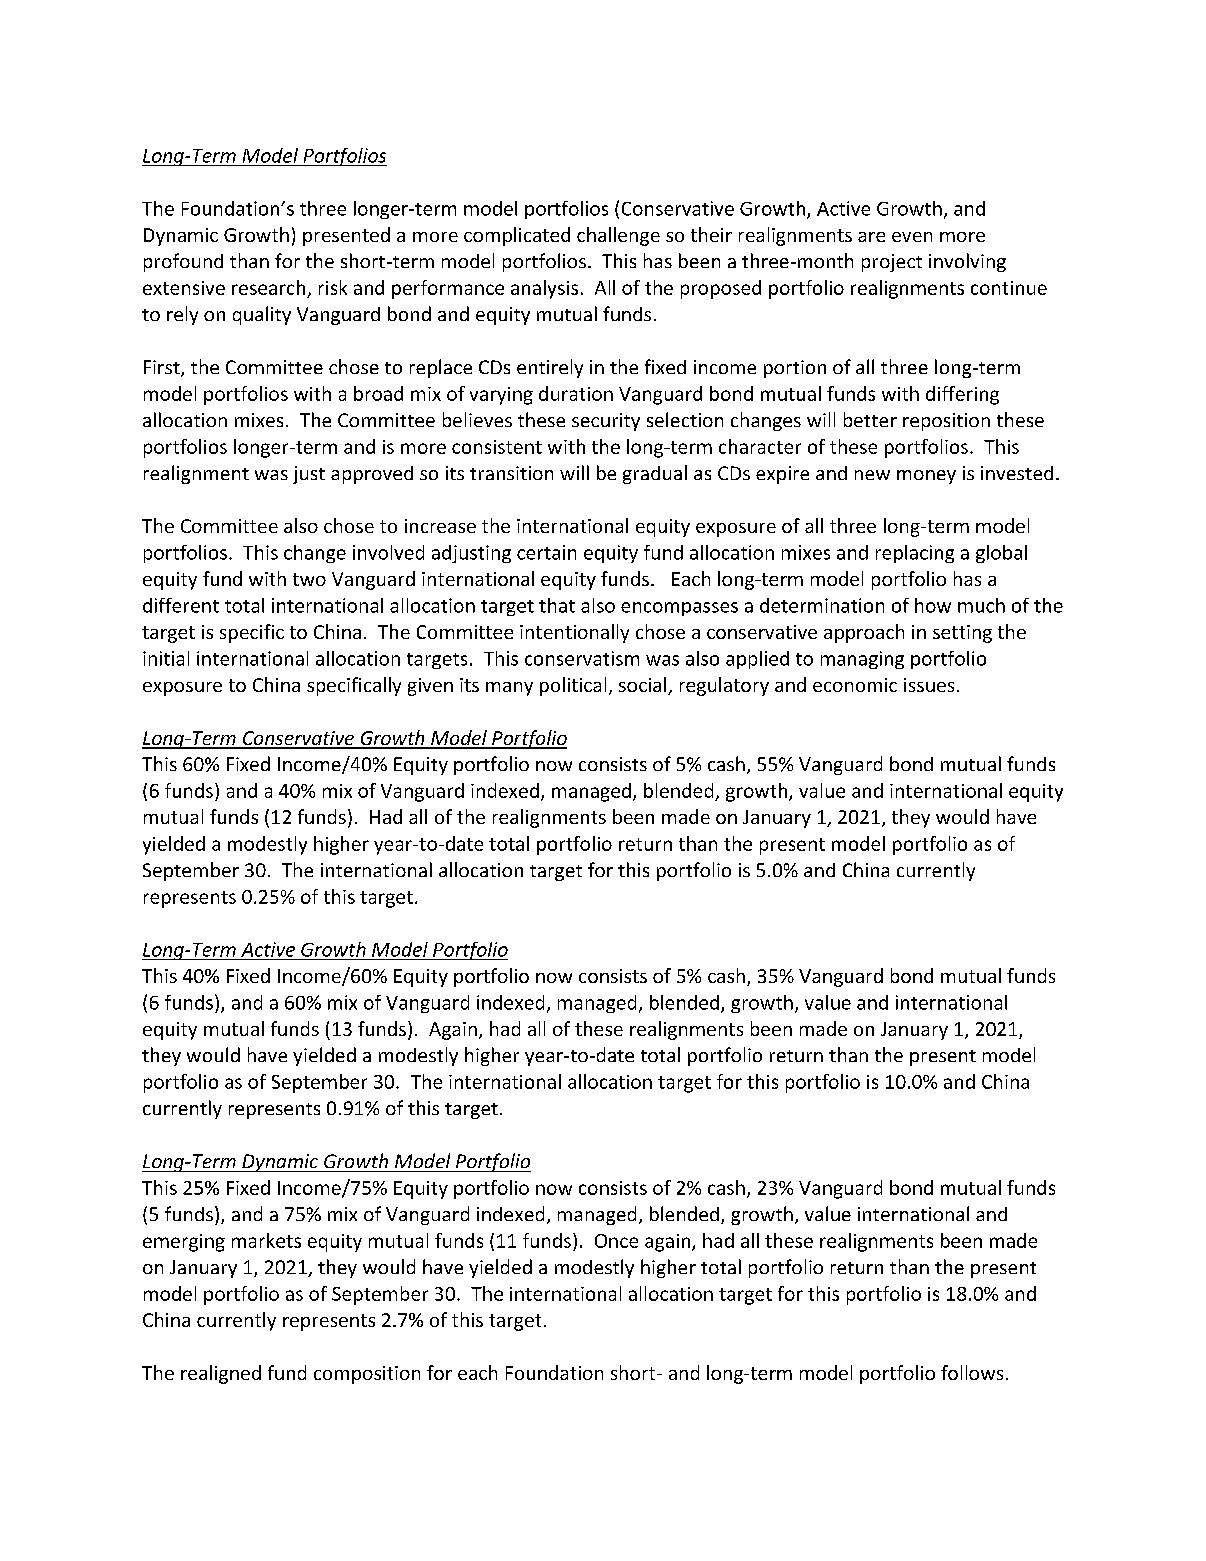 The width and height of the image is (1206, 1561). What do you see at coordinates (573, 686) in the image?
I see `political` at bounding box center [573, 686].
